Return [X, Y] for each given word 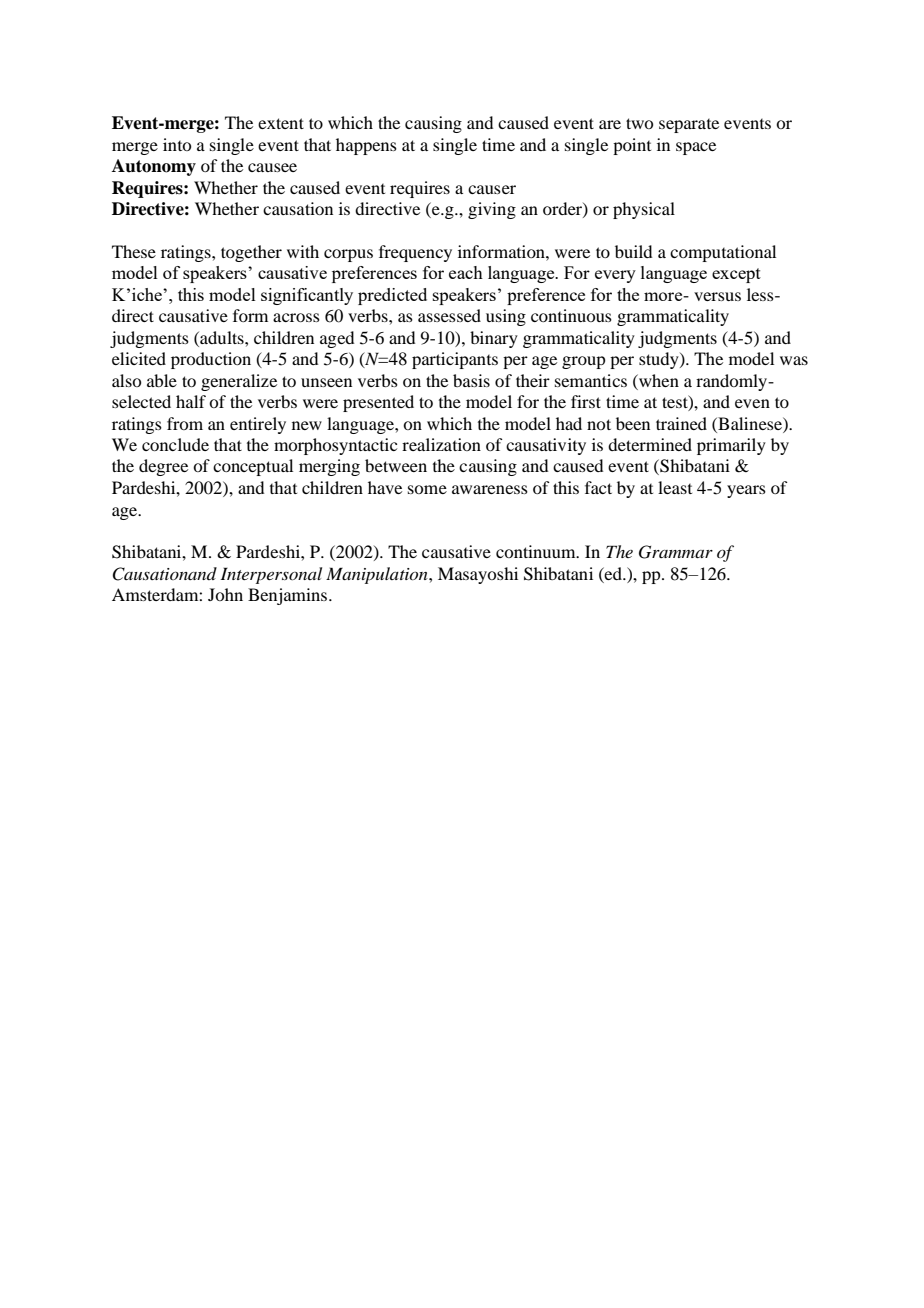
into [177, 144]
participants [455, 360]
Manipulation [378, 575]
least [675, 487]
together [251, 253]
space [696, 148]
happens [366, 146]
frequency [415, 253]
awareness [490, 489]
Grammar [676, 552]
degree [163, 467]
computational [723, 253]
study [660, 360]
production [211, 360]
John [225, 594]
